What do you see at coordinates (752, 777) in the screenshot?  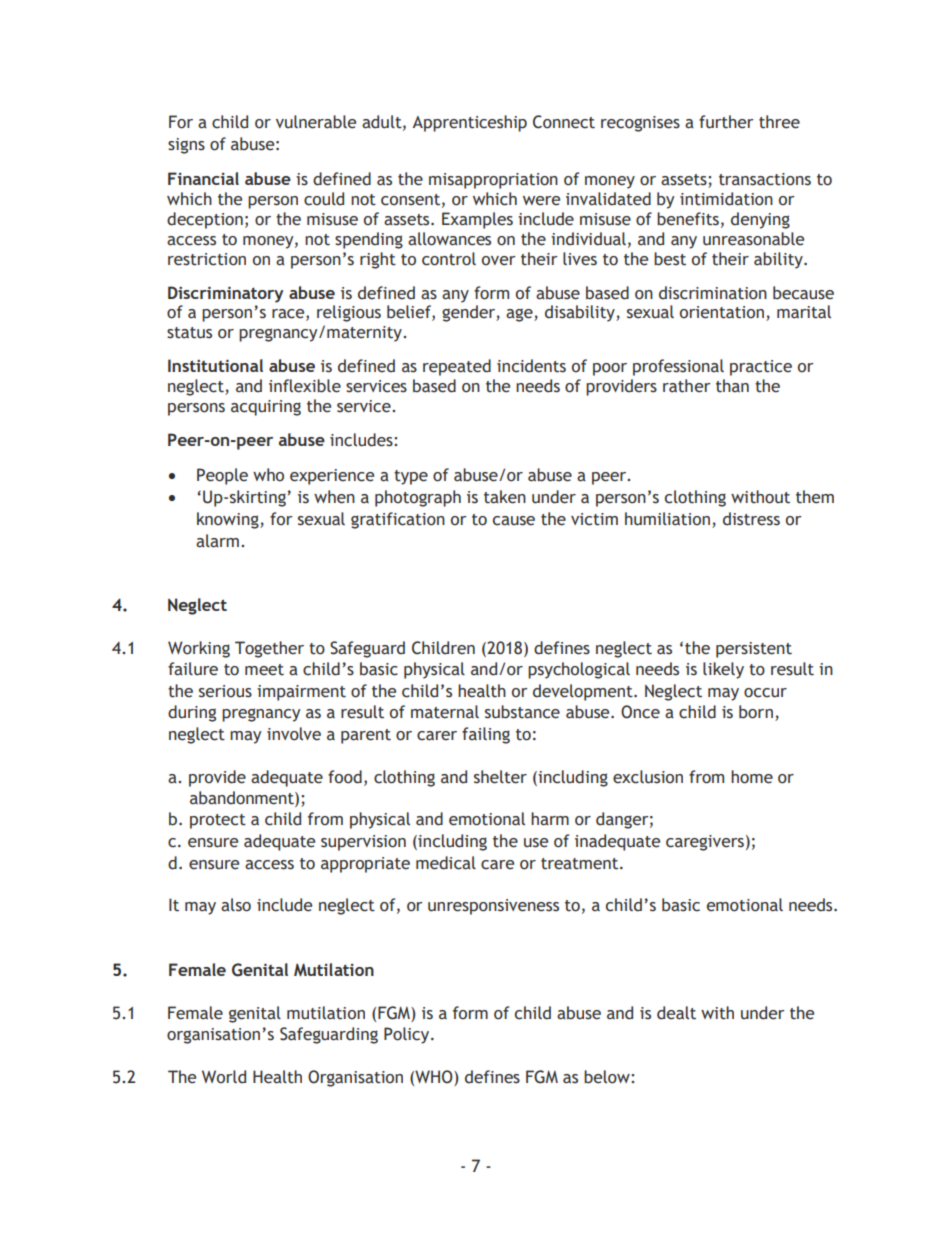 I see `home` at bounding box center [752, 777].
